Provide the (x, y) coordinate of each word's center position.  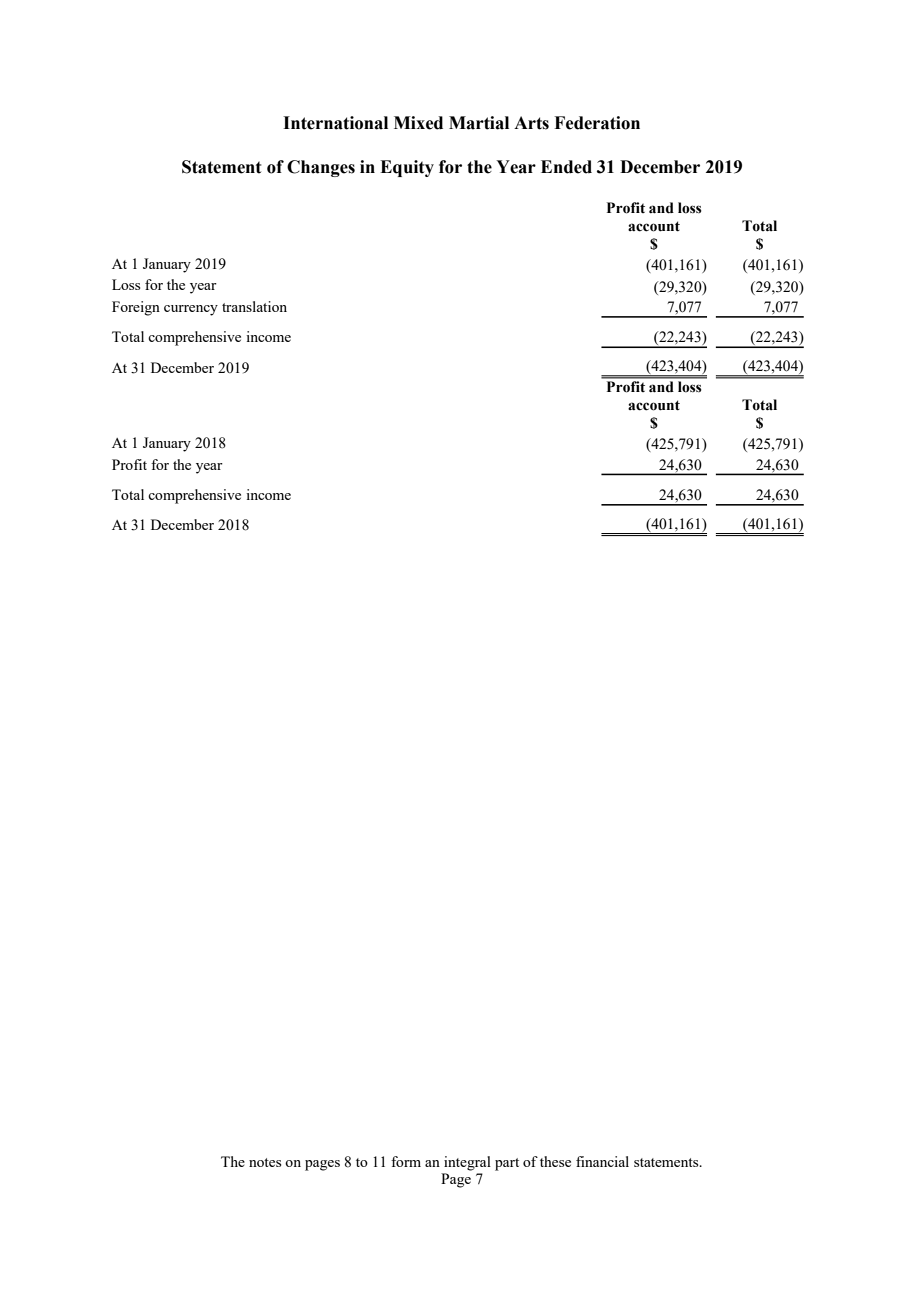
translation (254, 306)
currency (191, 310)
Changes (321, 168)
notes (265, 1162)
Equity (407, 168)
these (555, 1161)
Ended (566, 167)
